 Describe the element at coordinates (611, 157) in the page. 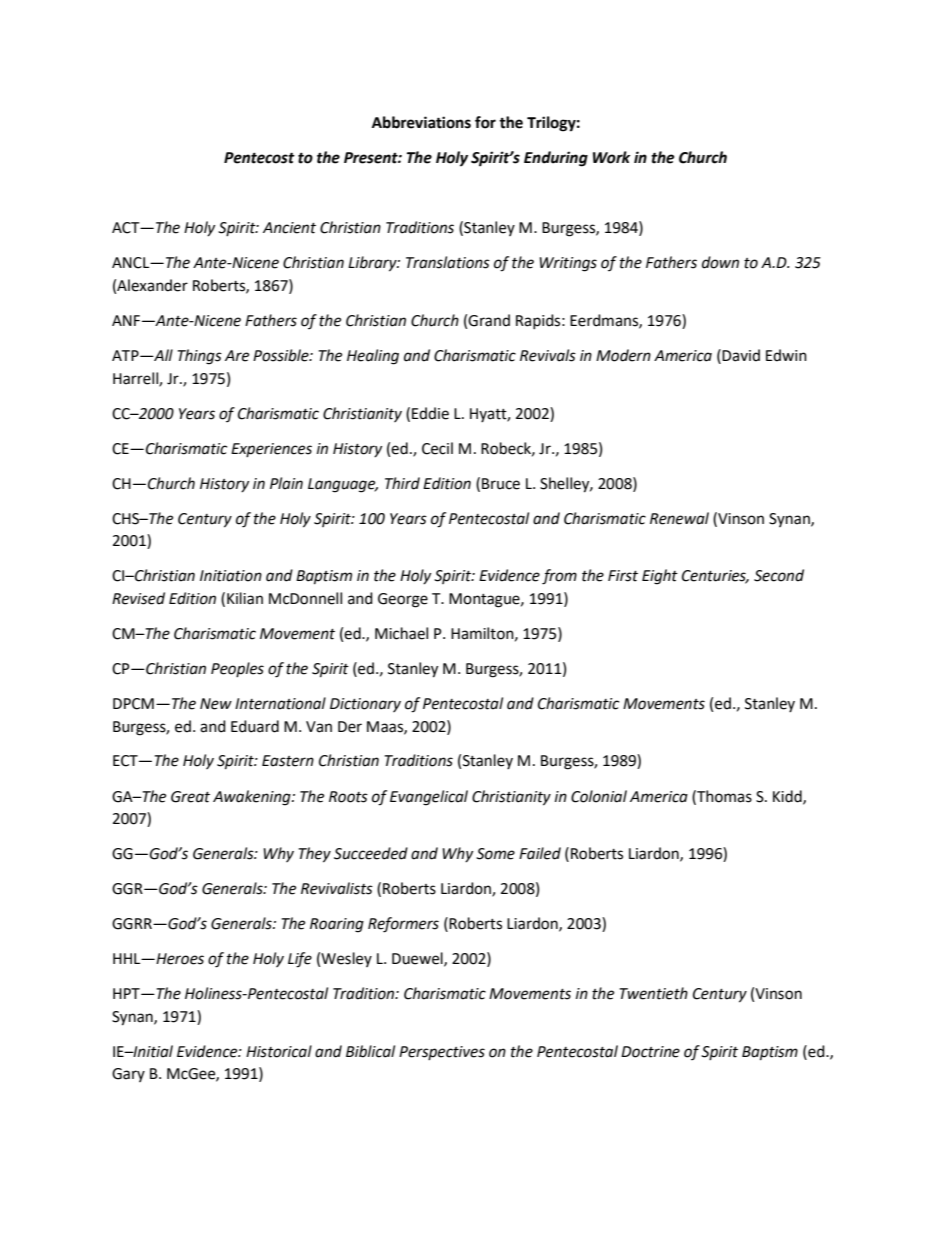

I see `Work` at that location.
